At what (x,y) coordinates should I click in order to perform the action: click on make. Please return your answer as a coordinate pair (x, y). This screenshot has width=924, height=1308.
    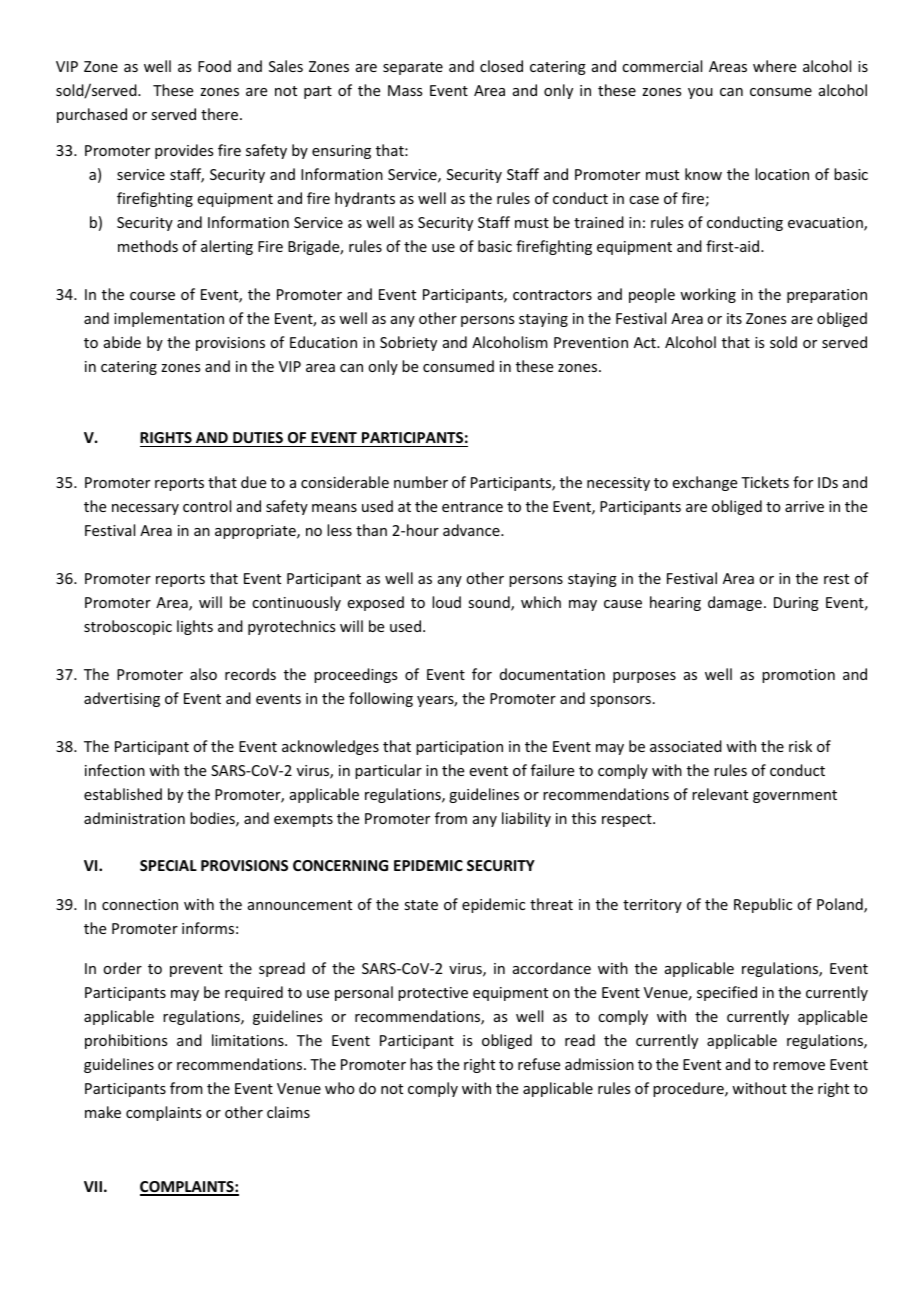
    Looking at the image, I should click on (103, 1112).
